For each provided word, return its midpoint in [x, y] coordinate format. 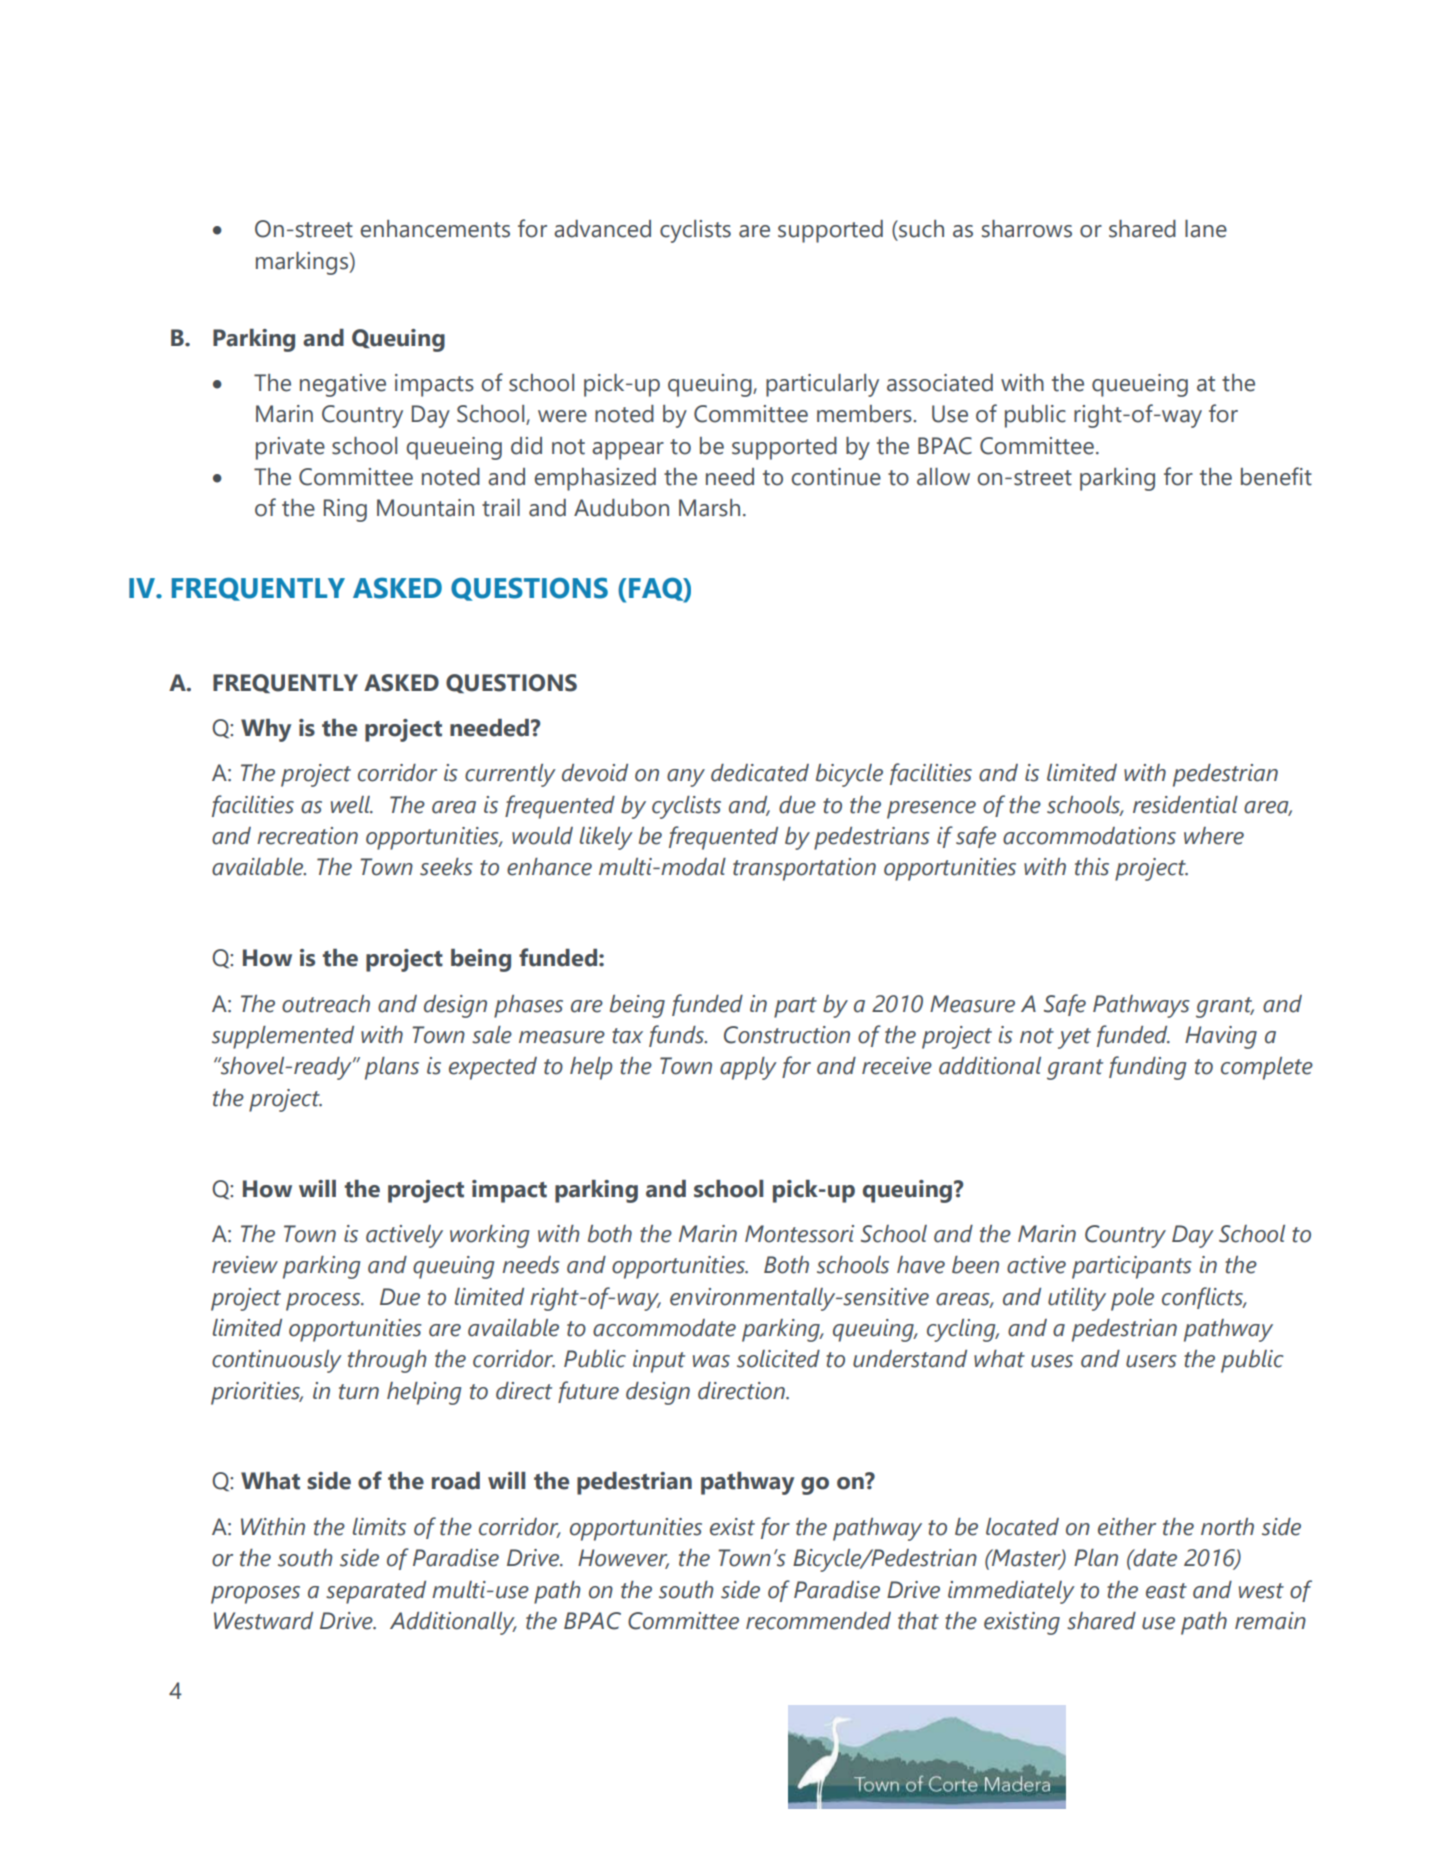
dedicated [760, 773]
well [352, 805]
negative [343, 385]
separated [376, 1592]
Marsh [709, 508]
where [1214, 836]
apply [748, 1068]
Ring [345, 510]
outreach [326, 1004]
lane [1206, 229]
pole [1132, 1299]
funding [1147, 1068]
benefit [1276, 476]
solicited [778, 1359]
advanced [602, 229]
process [324, 1302]
